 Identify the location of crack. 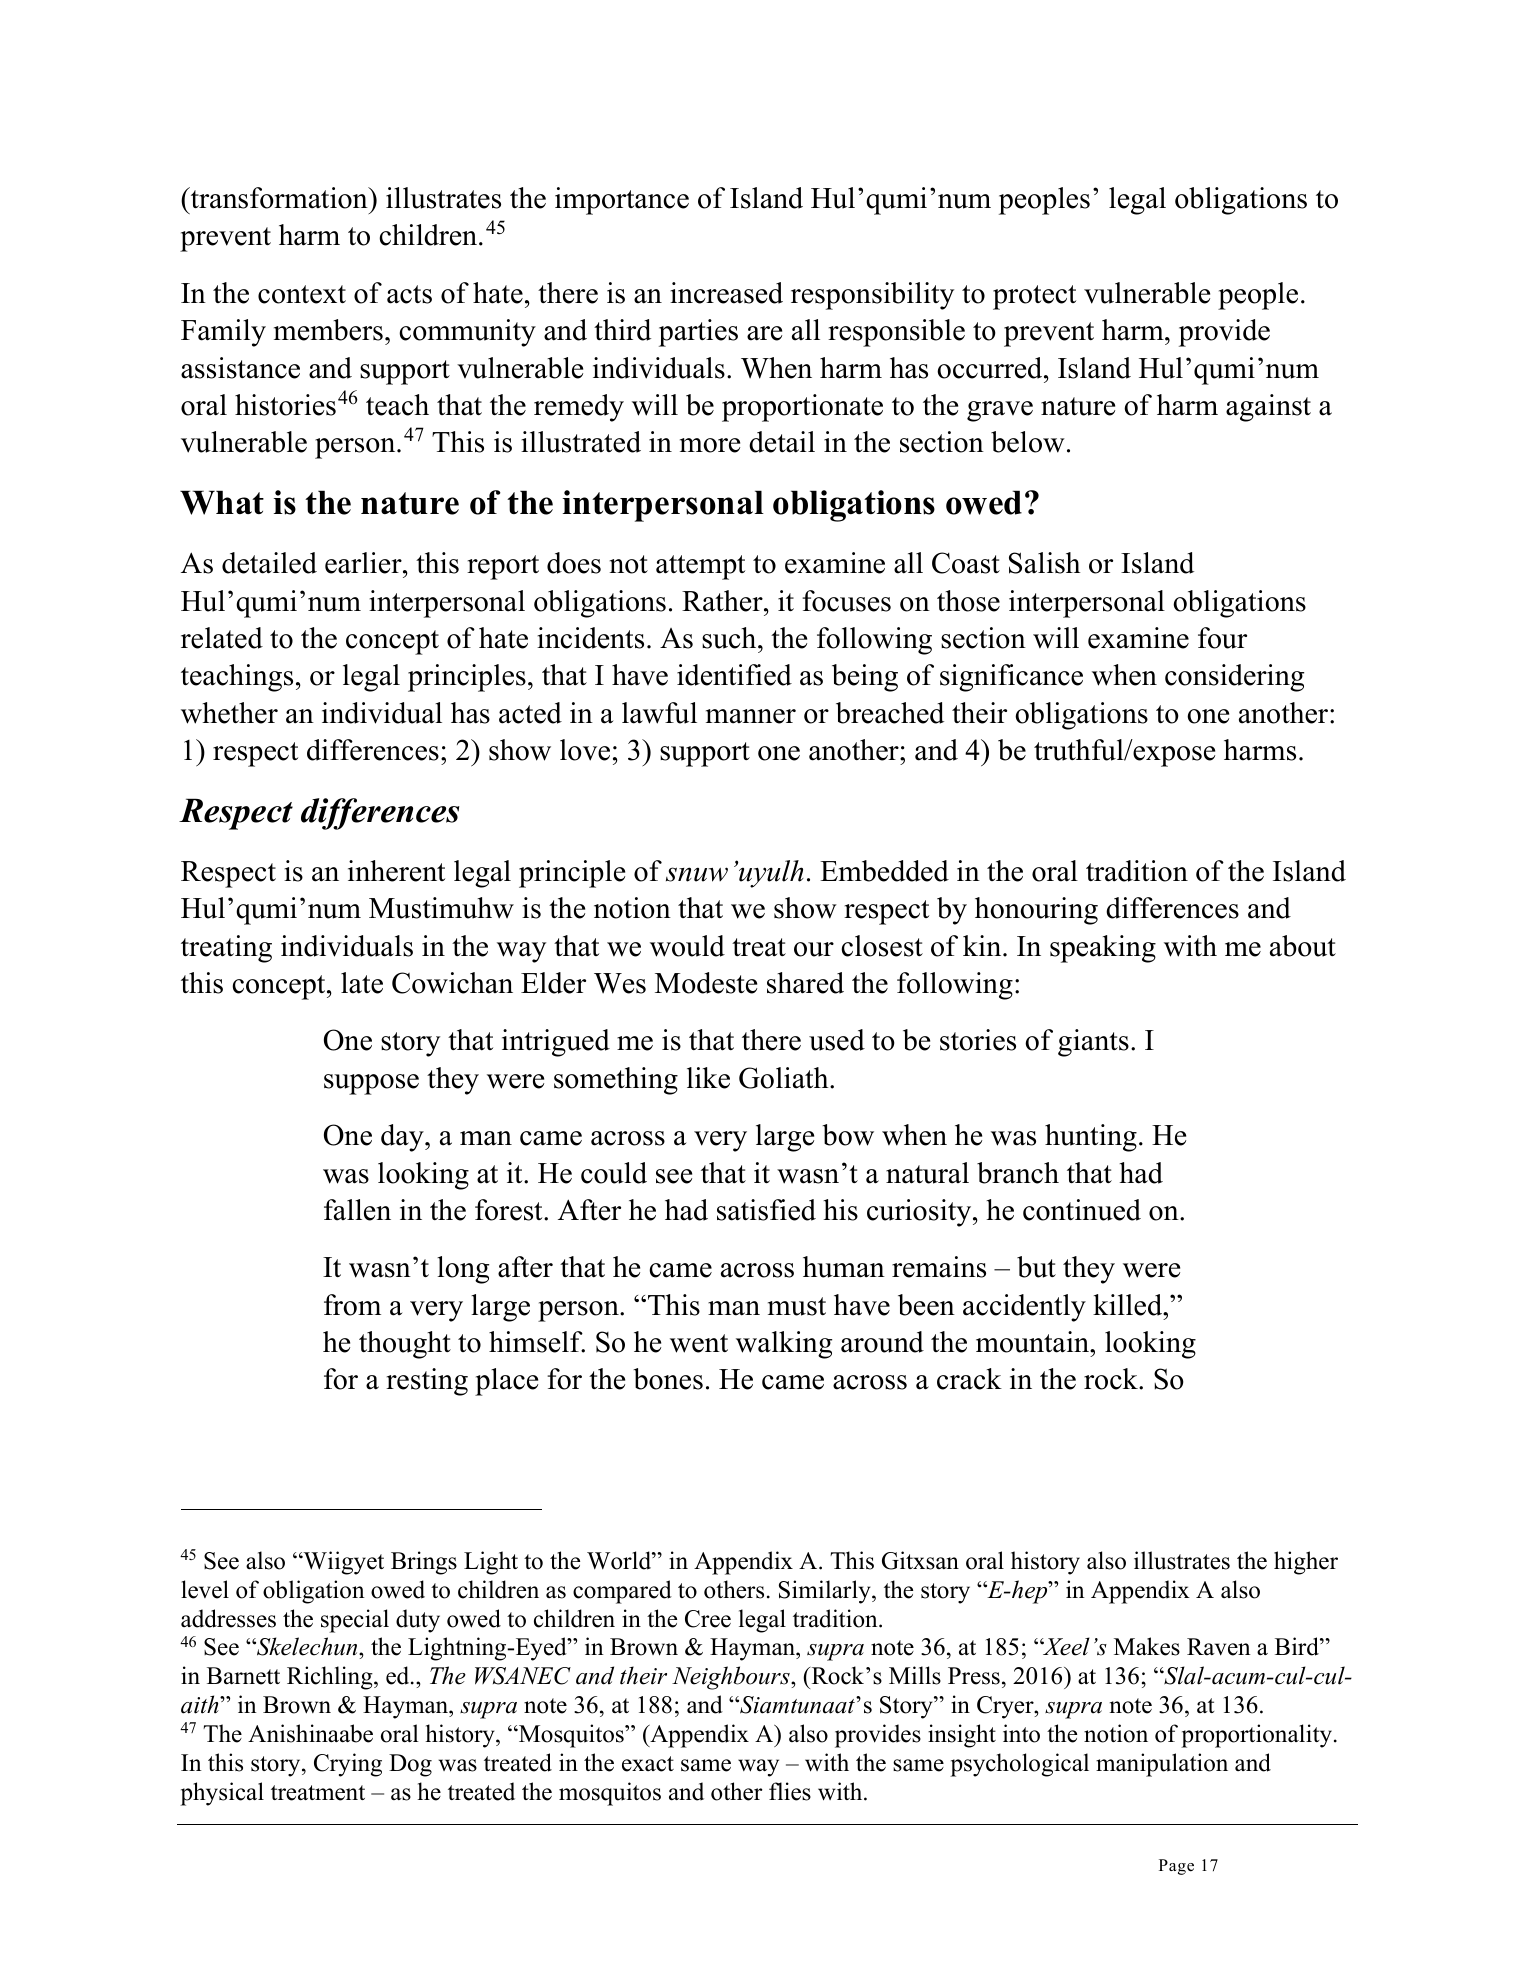
(969, 1379).
